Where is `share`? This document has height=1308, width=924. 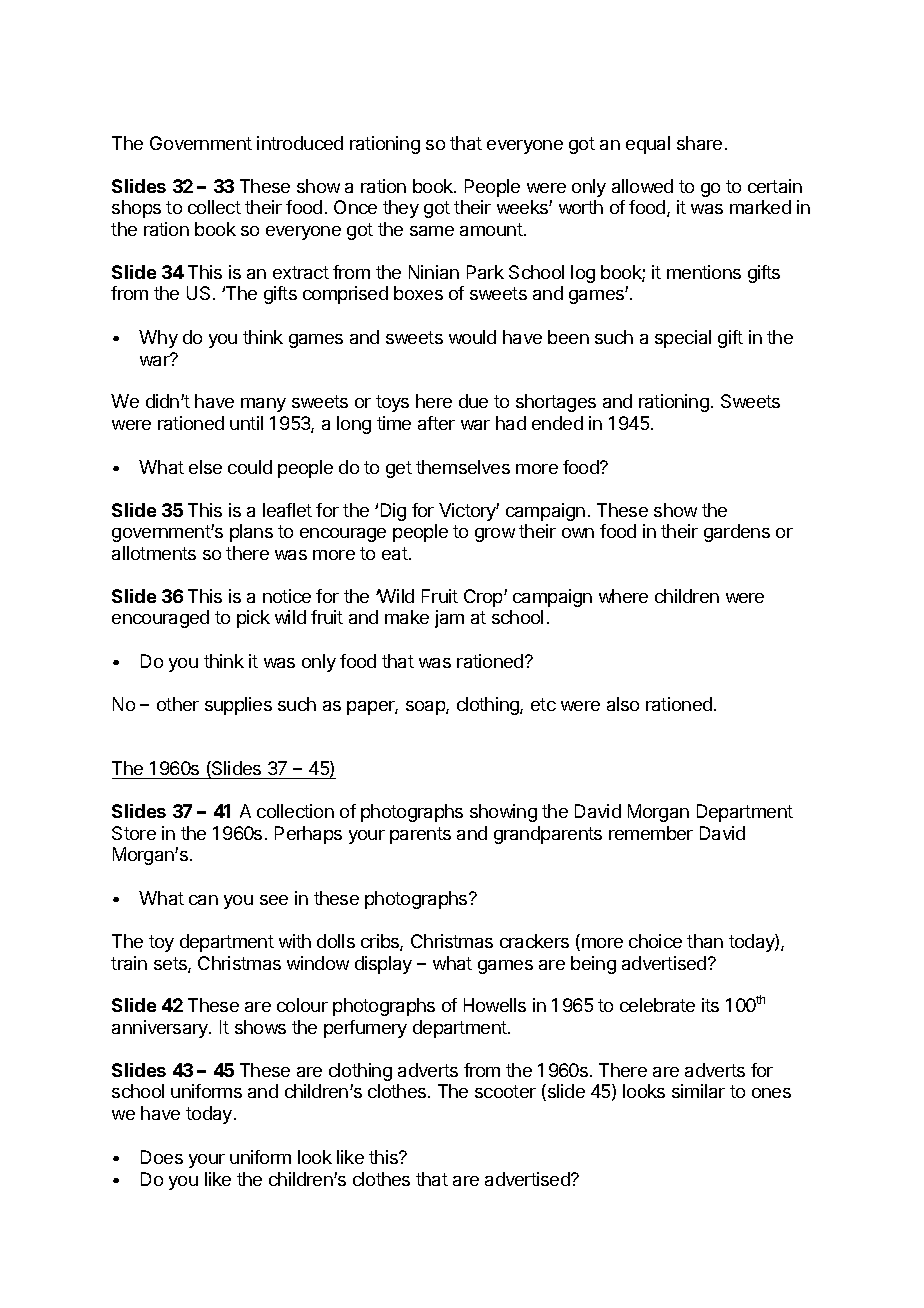
share is located at coordinates (699, 143).
